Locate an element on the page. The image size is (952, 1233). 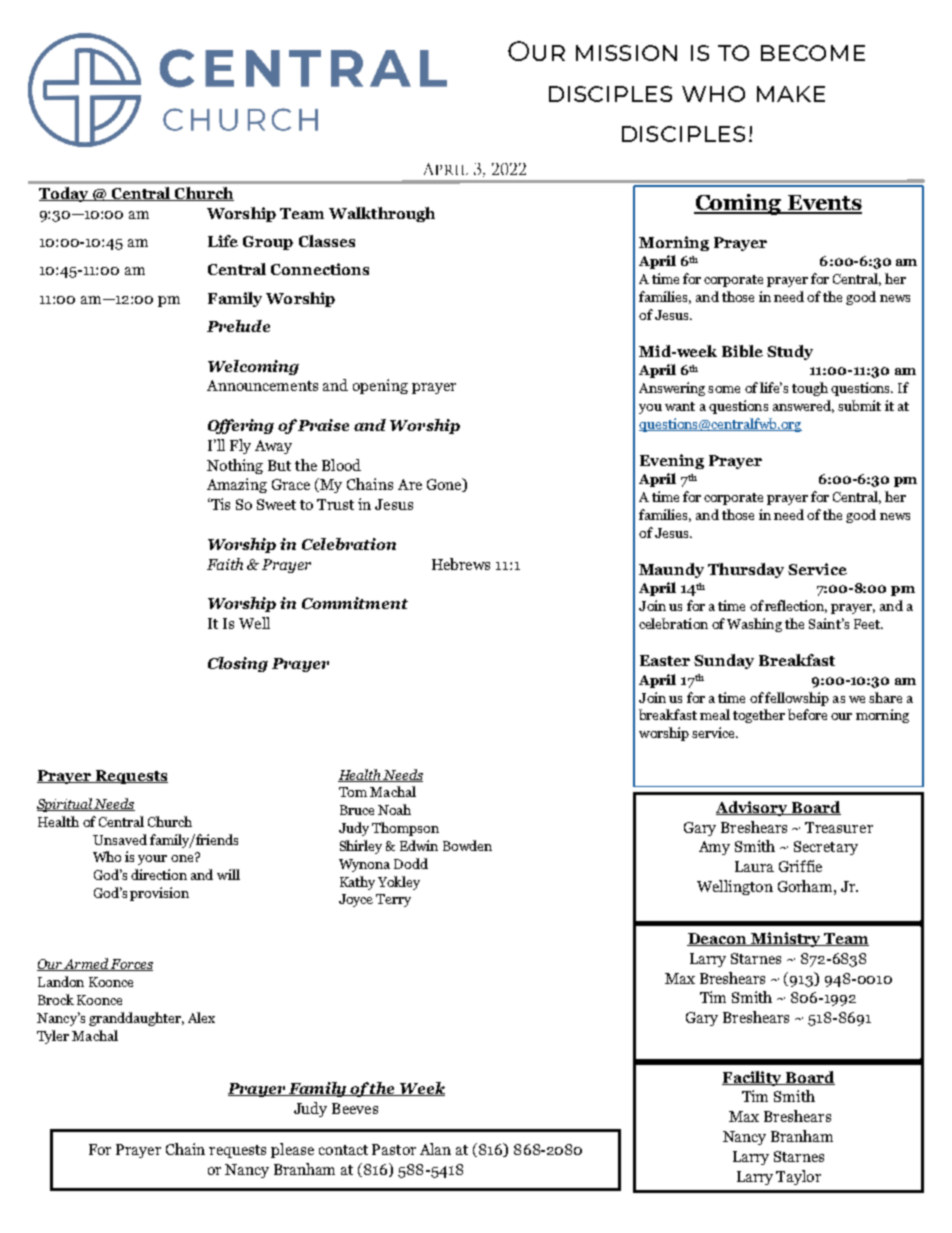
Unsaved is located at coordinates (120, 839).
